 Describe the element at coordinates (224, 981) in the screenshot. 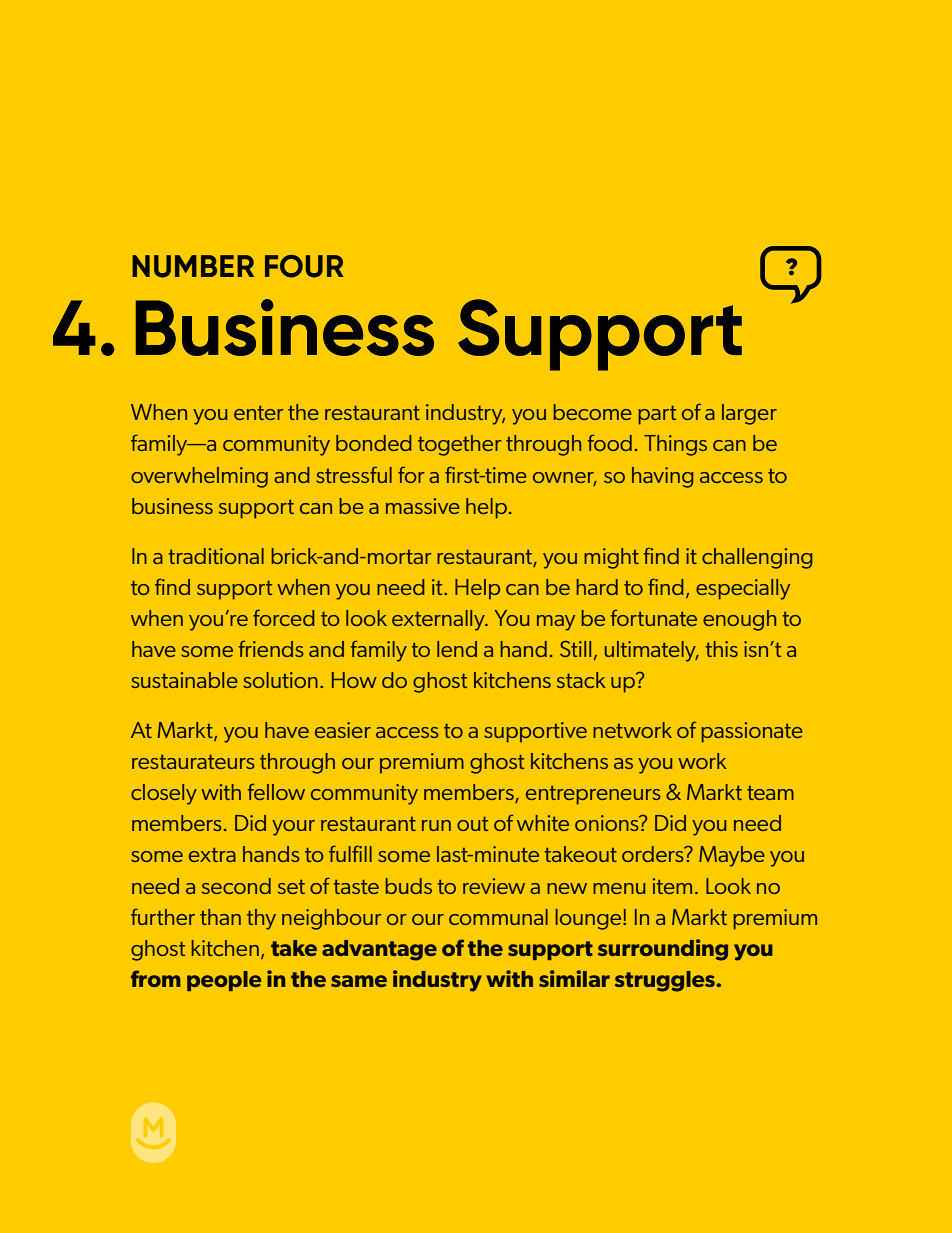

I see `people` at that location.
